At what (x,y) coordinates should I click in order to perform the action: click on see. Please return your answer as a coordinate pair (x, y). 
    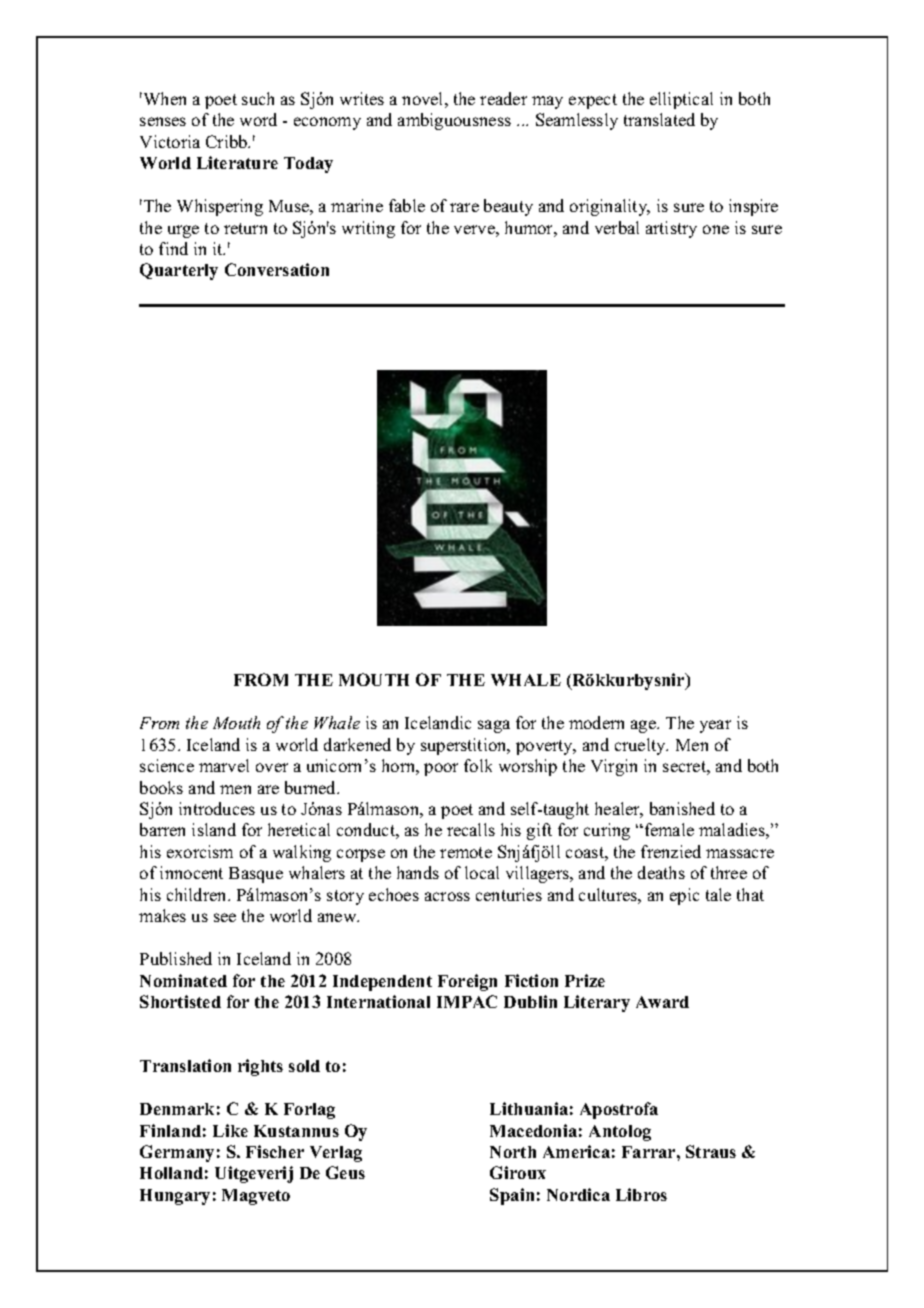
    Looking at the image, I should click on (225, 917).
